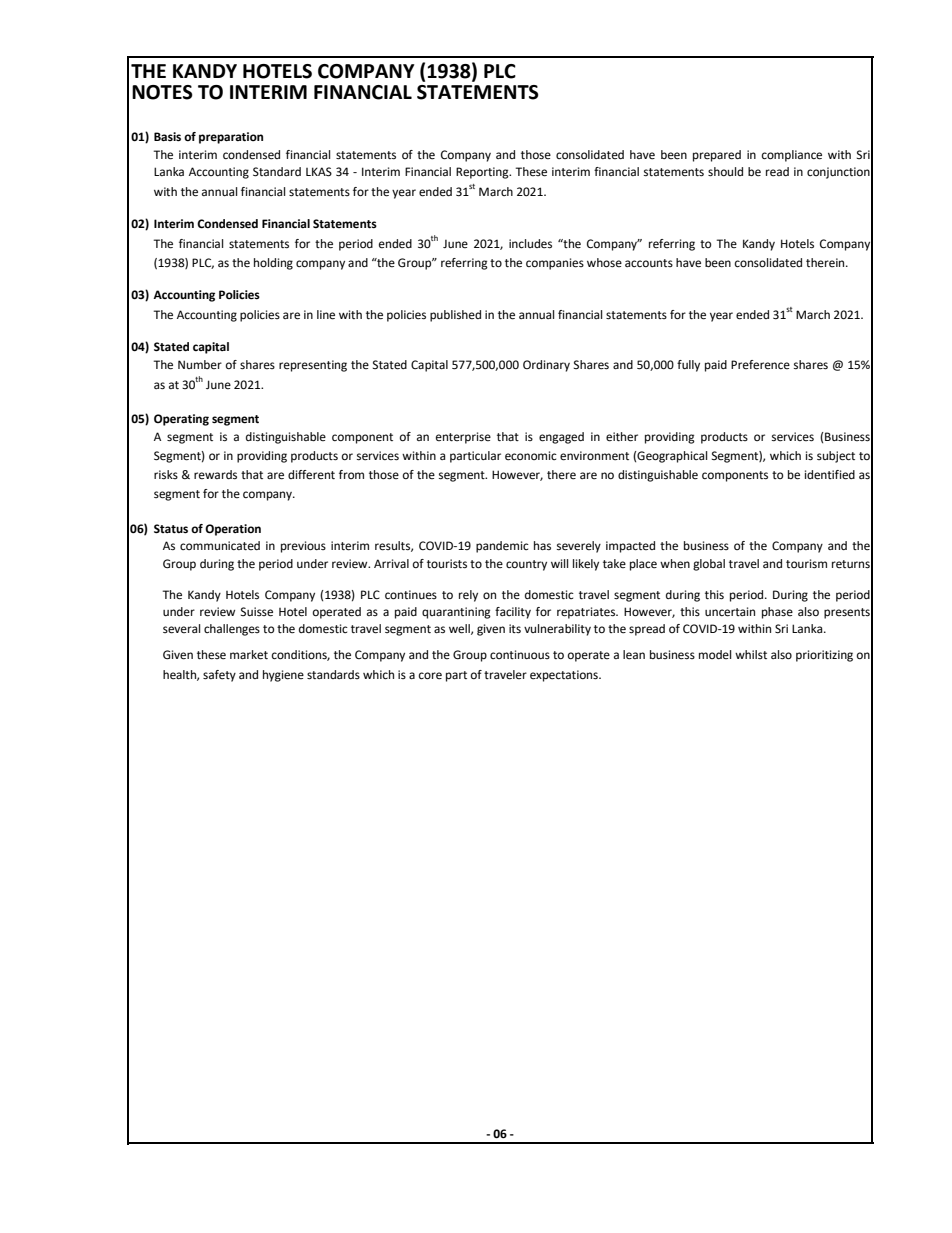  I want to click on accounts, so click(649, 263).
